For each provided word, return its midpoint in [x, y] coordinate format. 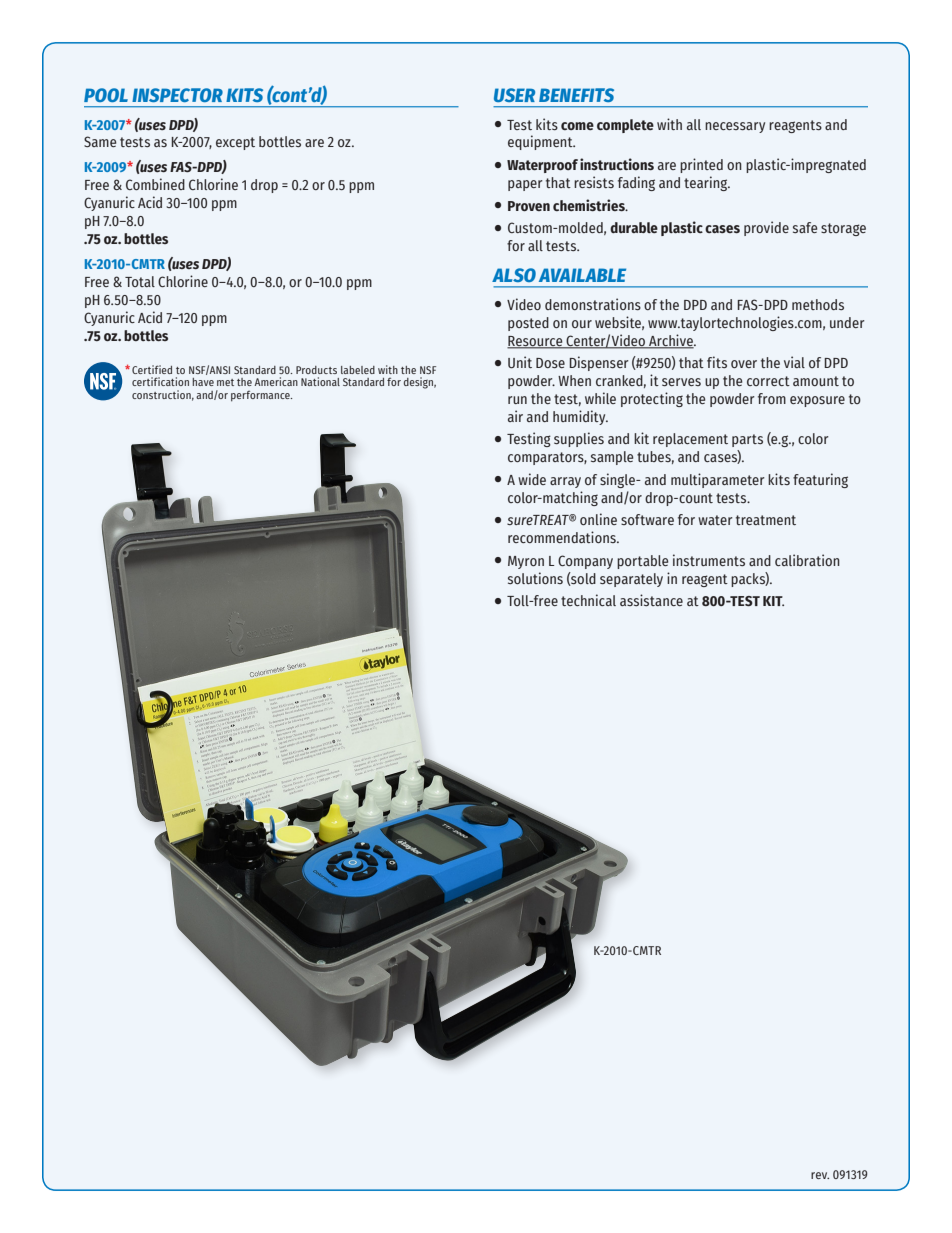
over [744, 364]
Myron [526, 562]
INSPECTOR [177, 95]
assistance [651, 600]
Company [585, 562]
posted [528, 324]
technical [588, 600]
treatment [766, 520]
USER [514, 95]
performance [261, 396]
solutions [535, 578]
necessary [735, 127]
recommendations [563, 537]
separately [631, 580]
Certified [152, 369]
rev [820, 1175]
